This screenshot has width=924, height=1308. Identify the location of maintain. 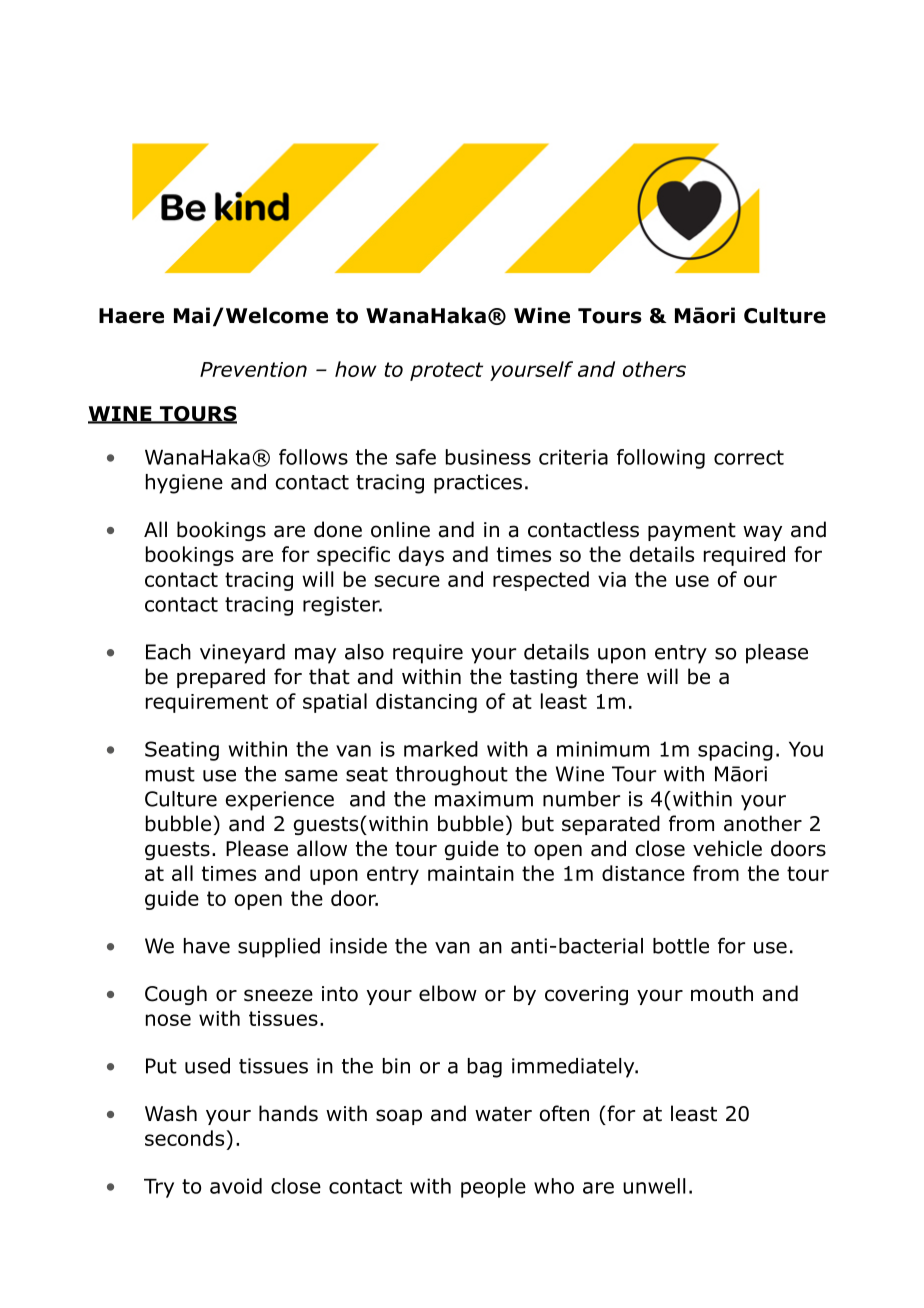
(471, 873).
